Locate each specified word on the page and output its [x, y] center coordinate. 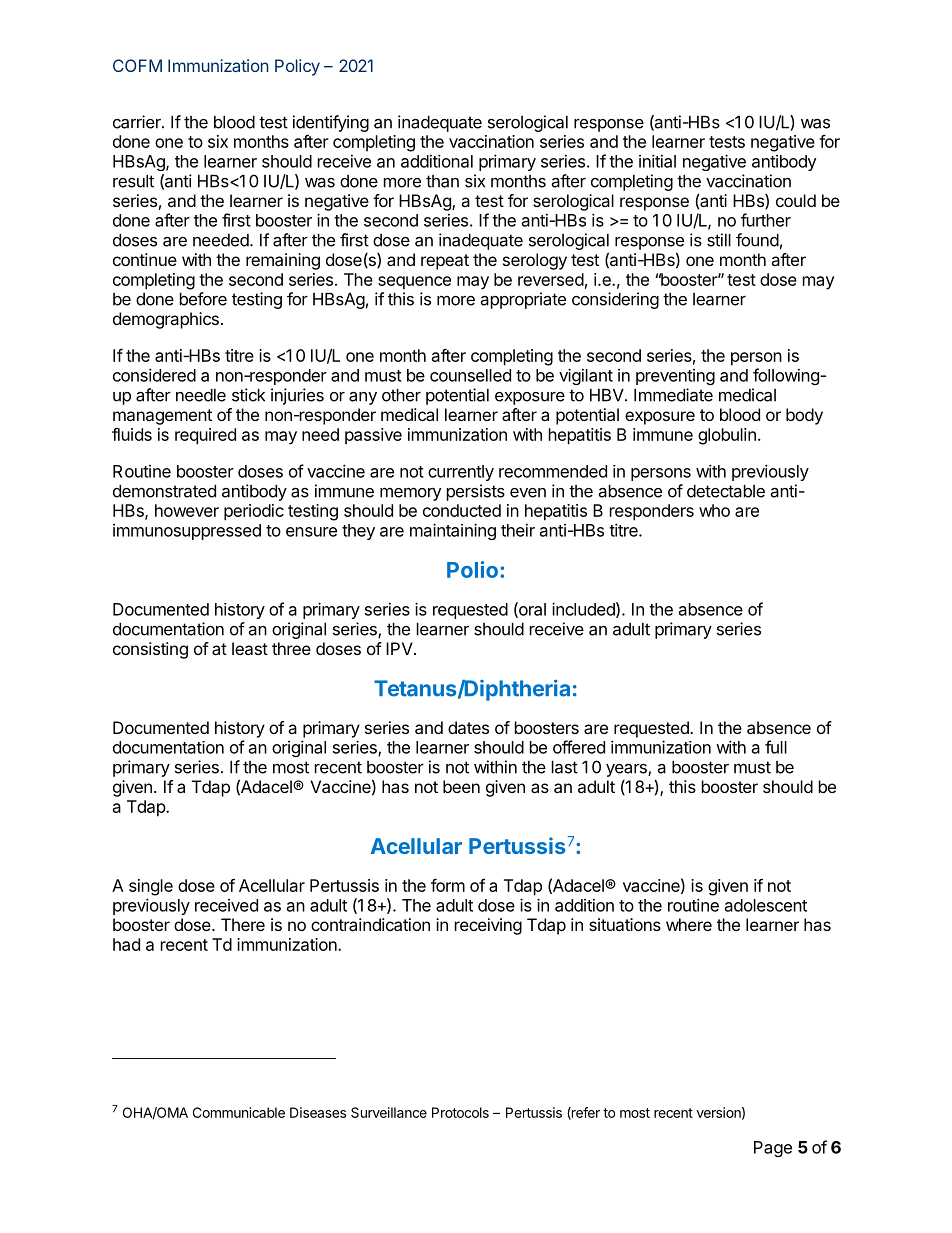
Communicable [239, 1112]
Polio [474, 569]
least [250, 648]
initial [657, 161]
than [442, 181]
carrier [138, 122]
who [714, 510]
